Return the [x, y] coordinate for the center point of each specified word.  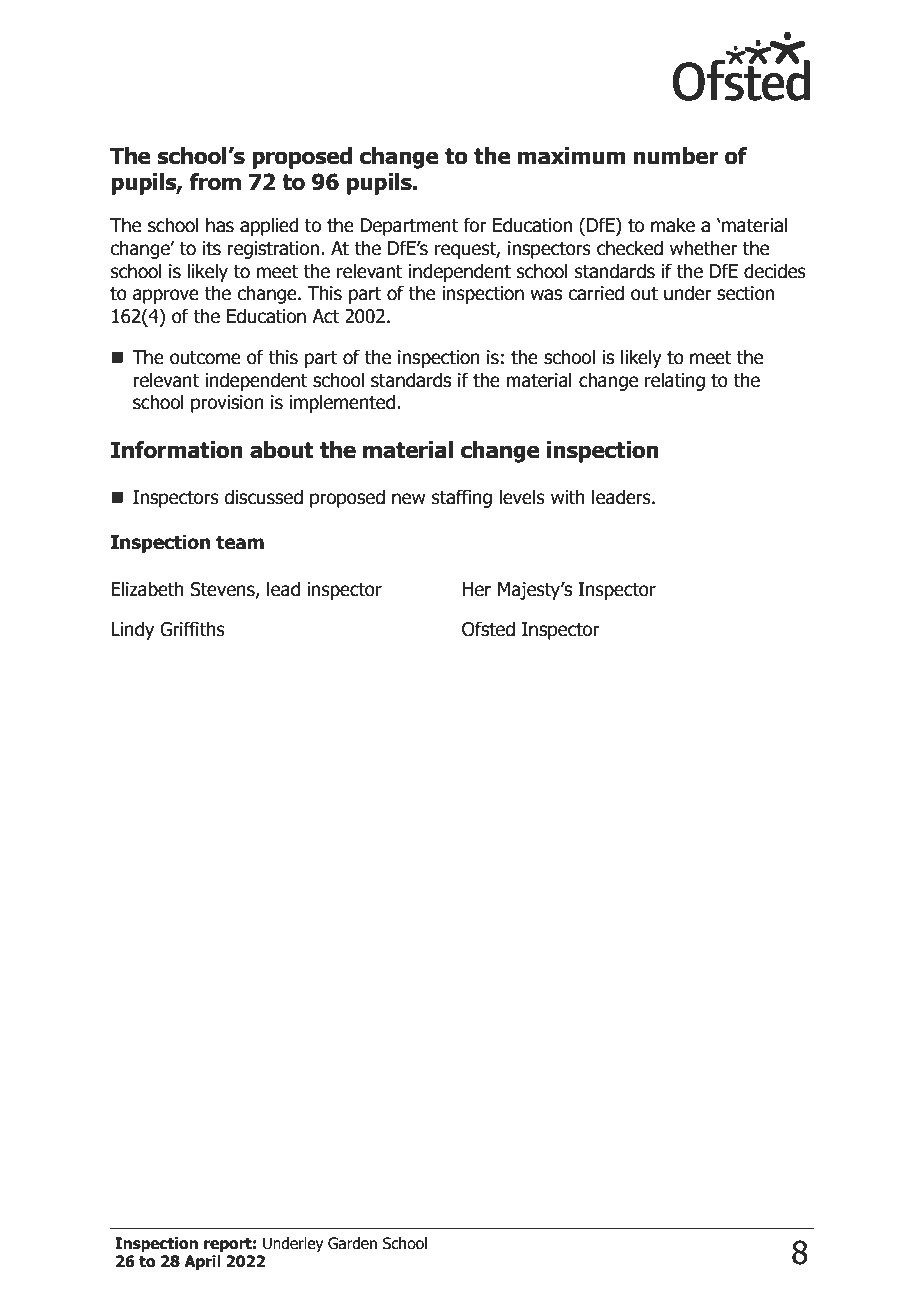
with [568, 497]
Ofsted [488, 629]
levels [522, 497]
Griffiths [192, 629]
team [240, 542]
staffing [462, 498]
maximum [571, 156]
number [676, 156]
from [215, 182]
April [202, 1262]
